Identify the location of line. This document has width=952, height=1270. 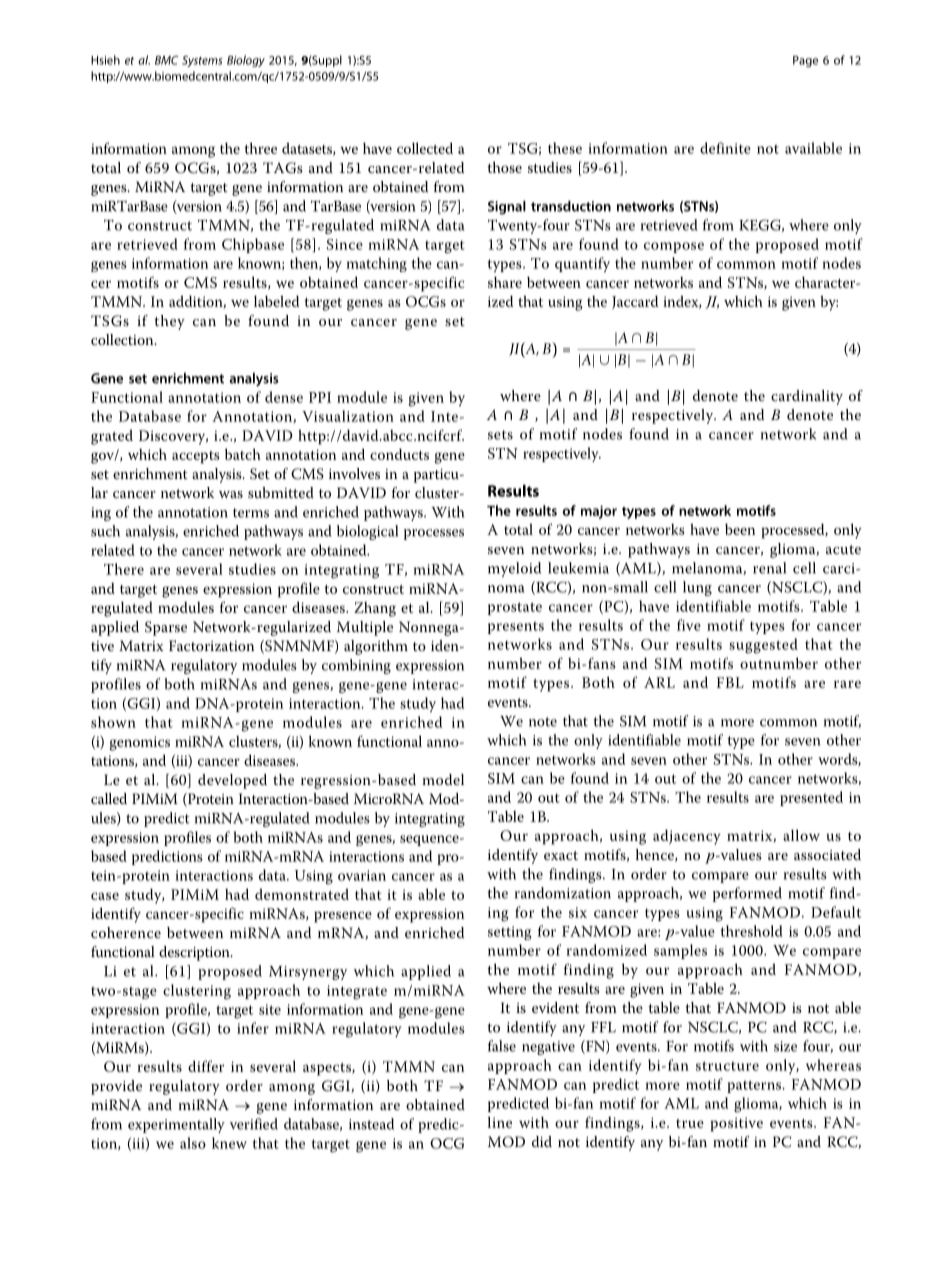
(500, 1122).
